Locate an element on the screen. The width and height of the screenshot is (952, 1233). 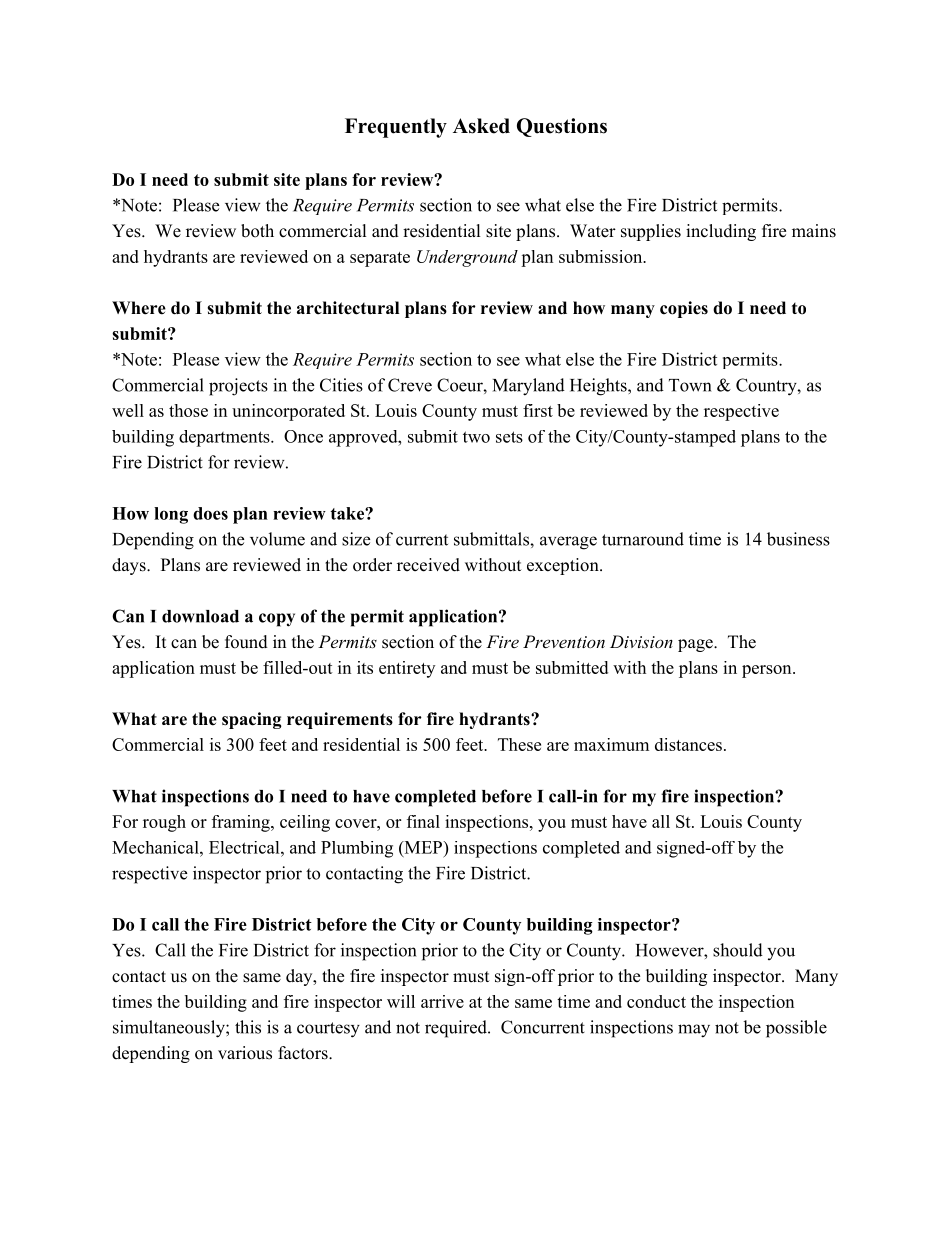
received is located at coordinates (428, 565).
